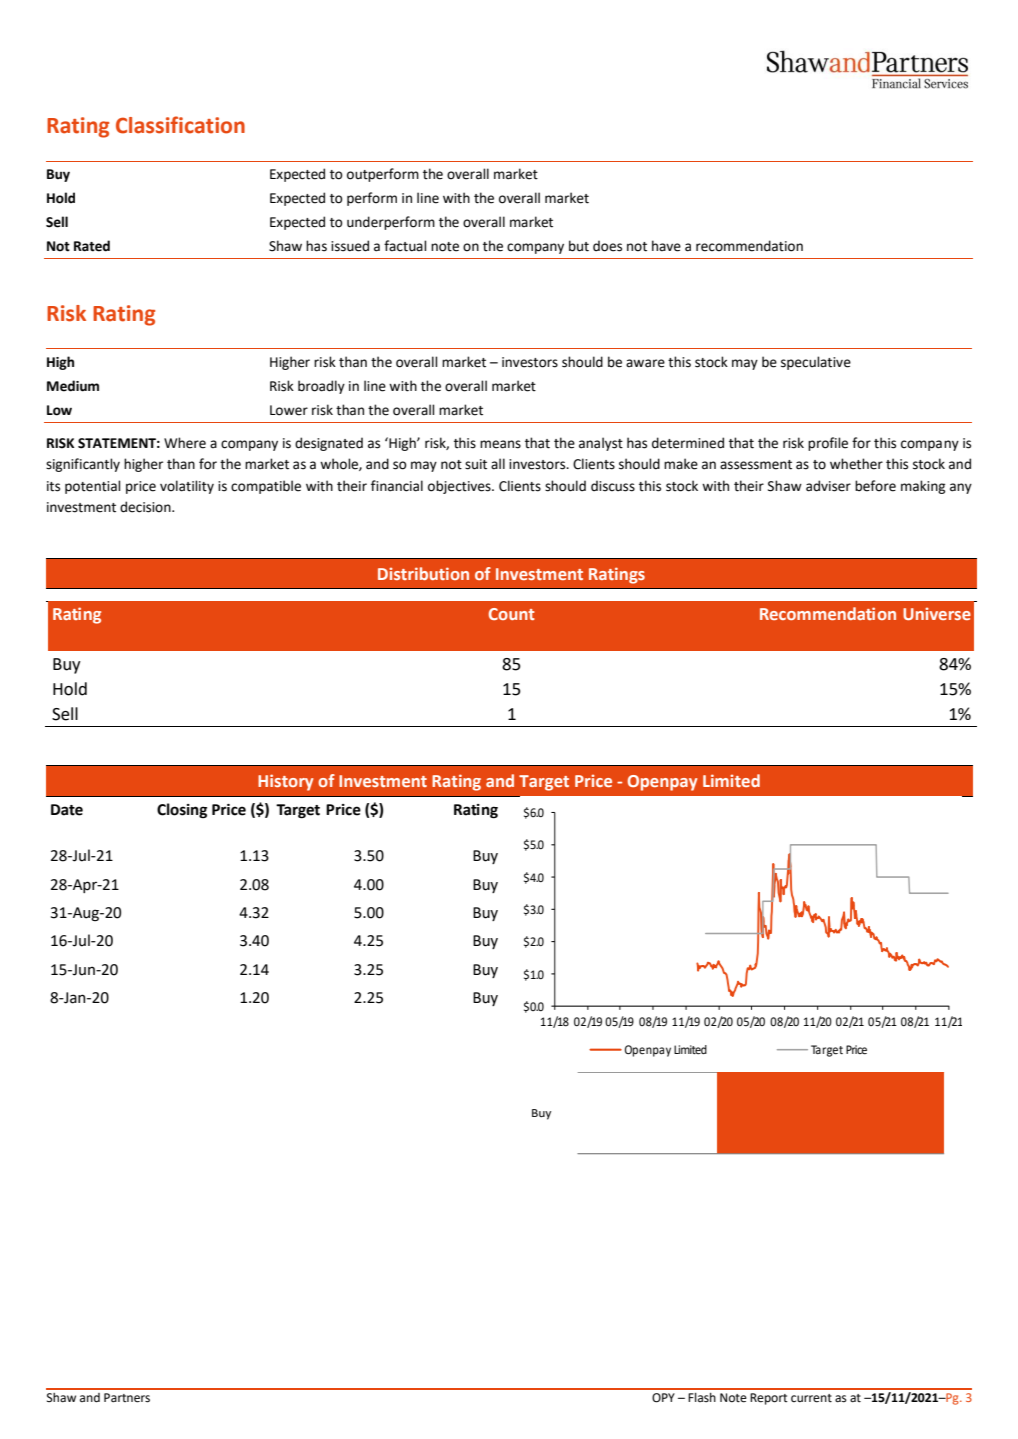 Image resolution: width=1018 pixels, height=1439 pixels. I want to click on DIM, so click(540, 834).
